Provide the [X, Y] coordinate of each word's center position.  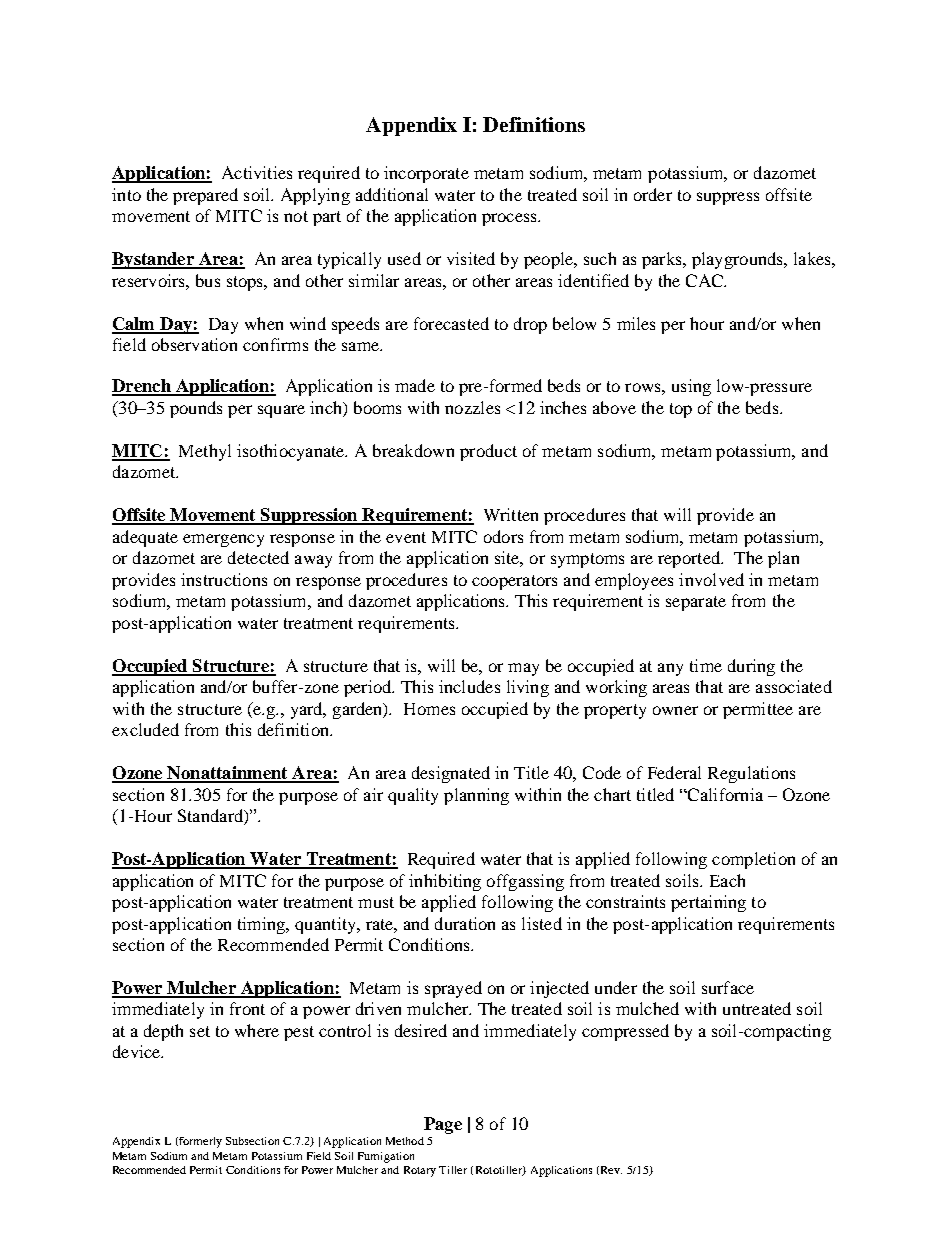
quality [413, 796]
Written [511, 514]
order [653, 194]
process [510, 219]
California [724, 794]
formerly [199, 1142]
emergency [223, 540]
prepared [205, 196]
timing [263, 925]
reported [690, 559]
